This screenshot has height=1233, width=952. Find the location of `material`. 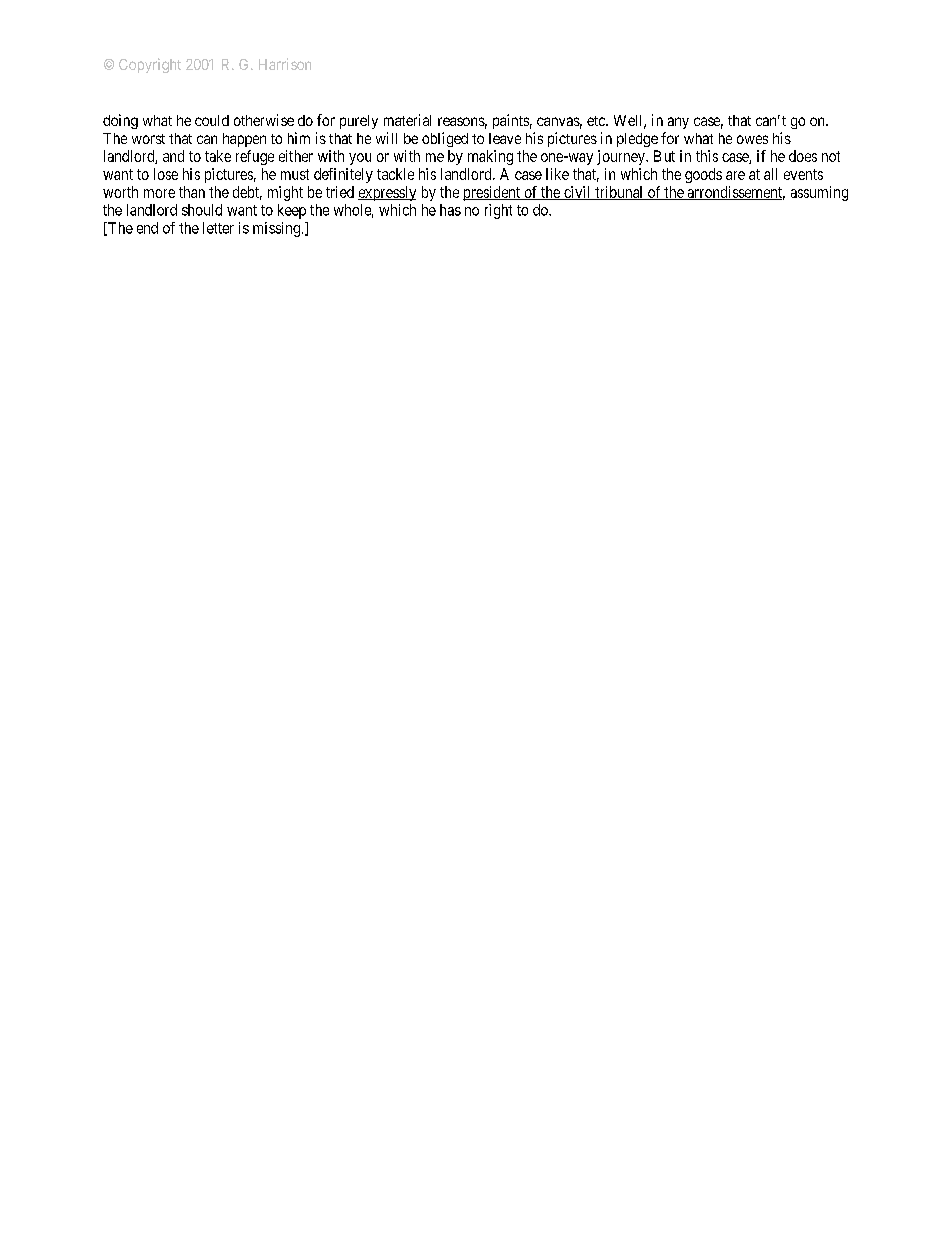

material is located at coordinates (407, 120).
